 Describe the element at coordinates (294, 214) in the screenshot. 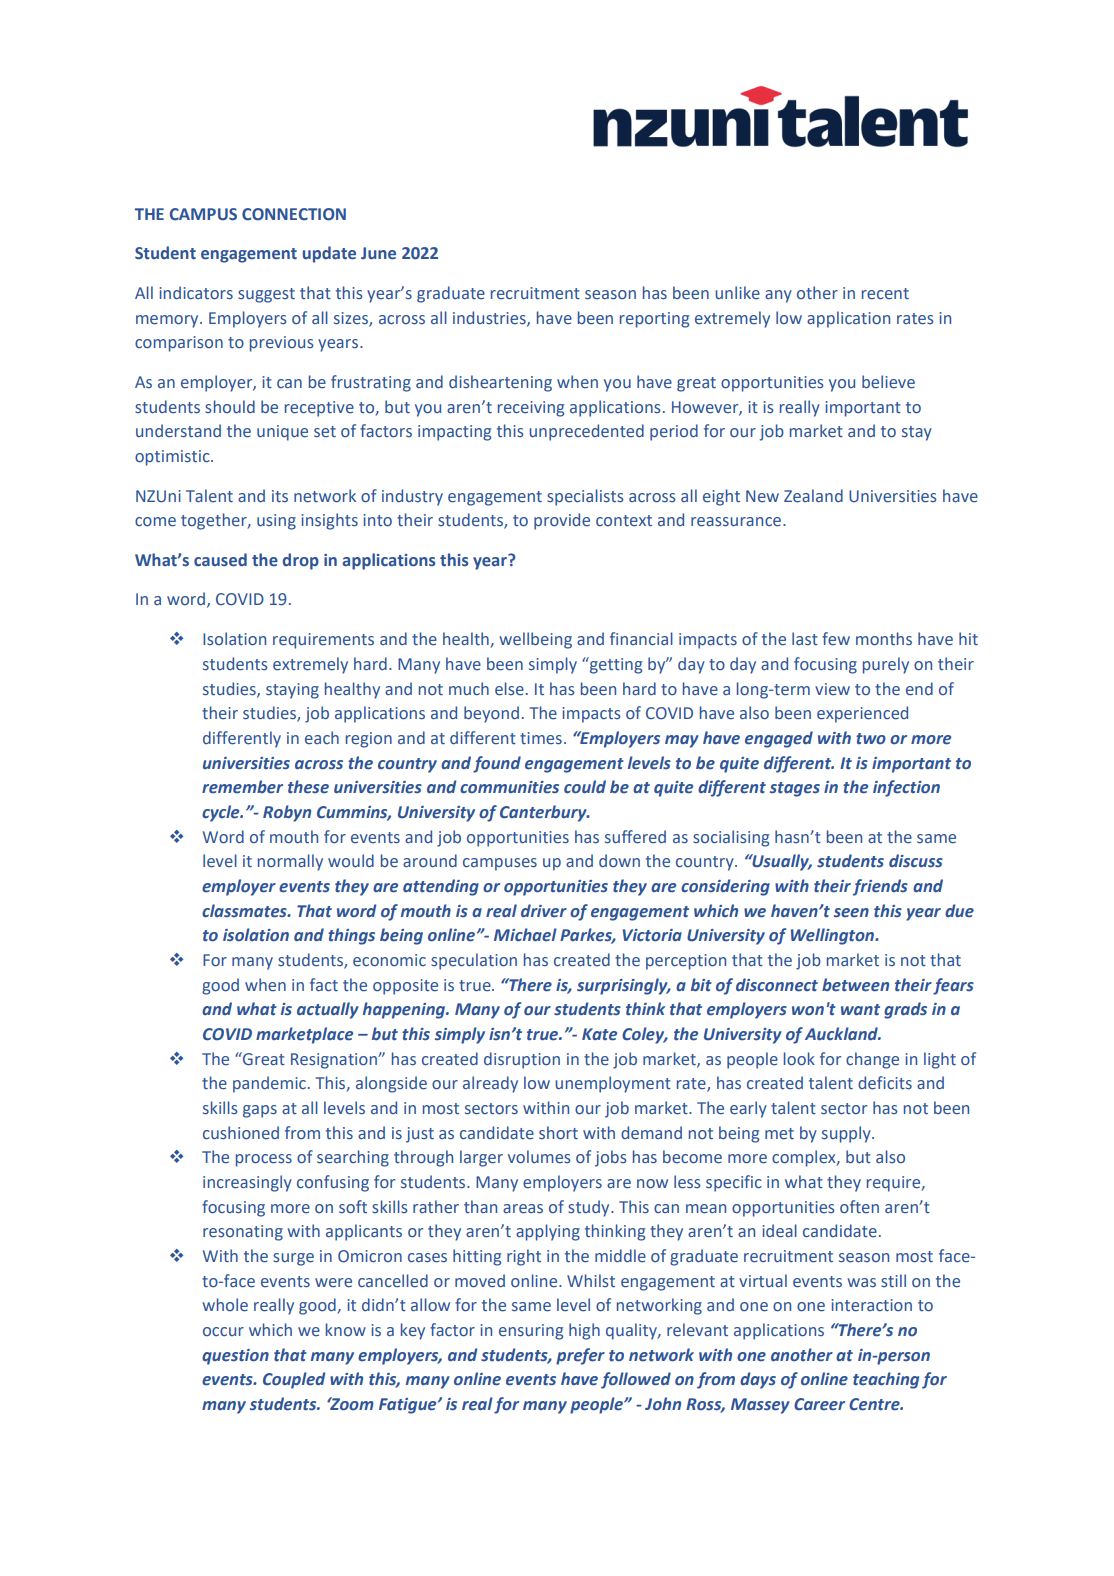

I see `CONNECTION` at that location.
